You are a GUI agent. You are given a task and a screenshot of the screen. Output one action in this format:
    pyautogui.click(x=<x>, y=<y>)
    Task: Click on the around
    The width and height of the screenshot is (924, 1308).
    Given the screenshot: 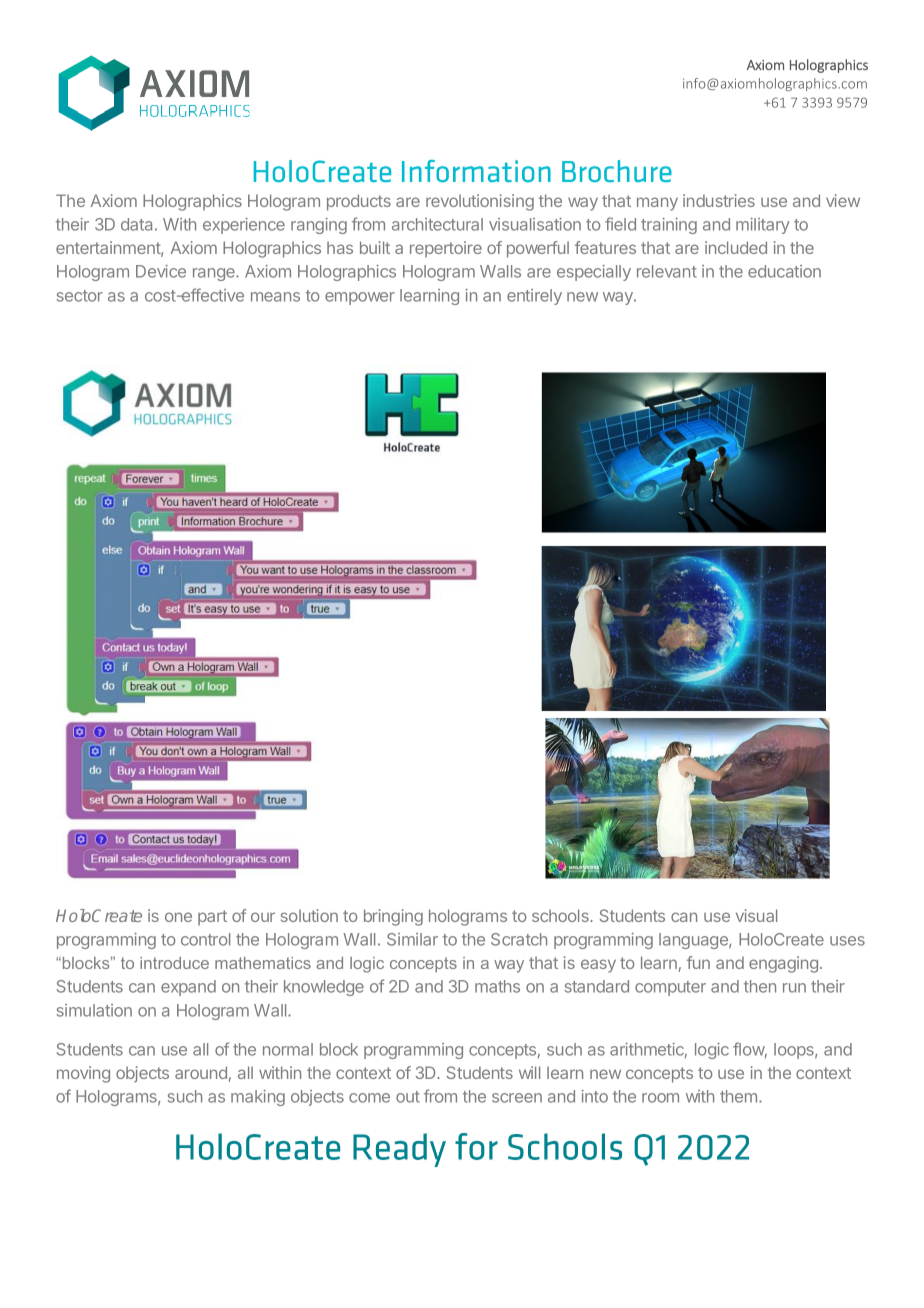 What is the action you would take?
    pyautogui.click(x=201, y=1072)
